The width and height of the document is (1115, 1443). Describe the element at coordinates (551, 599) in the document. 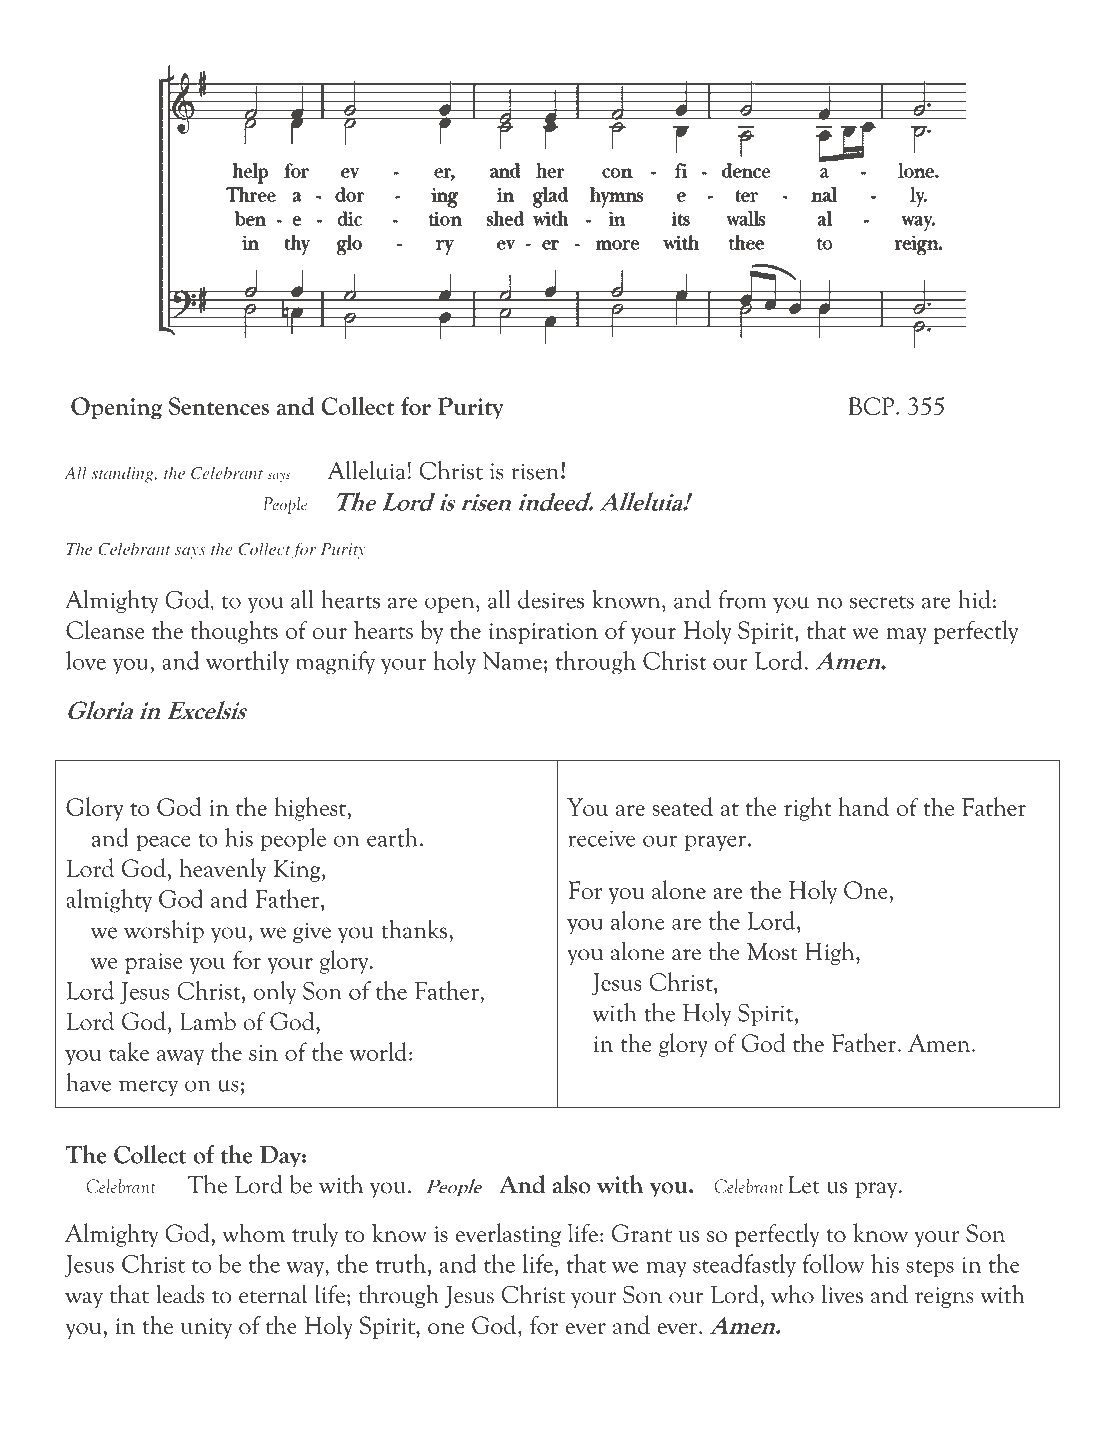

I see `desires` at that location.
